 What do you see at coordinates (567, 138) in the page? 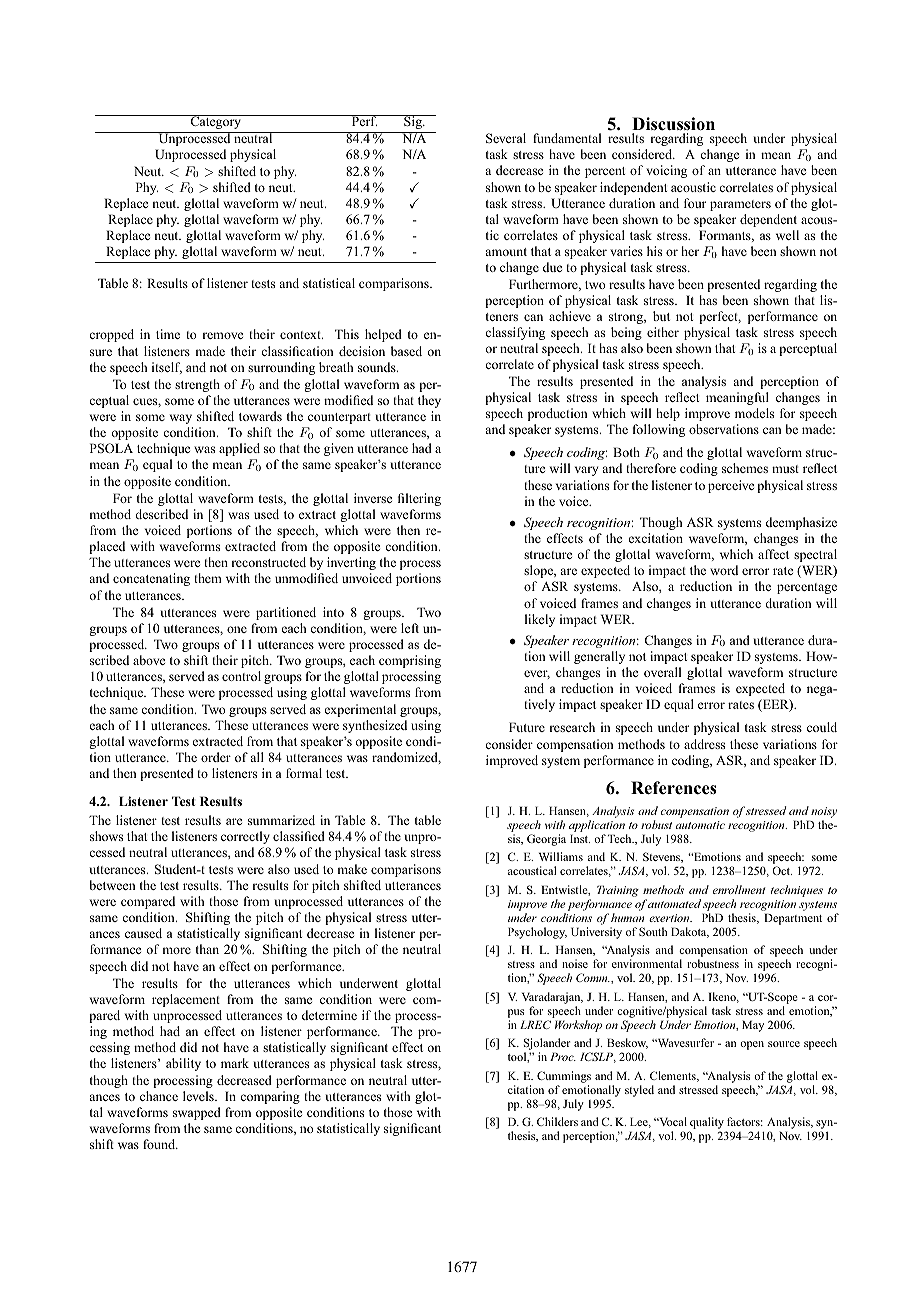
I see `fundamental` at bounding box center [567, 138].
